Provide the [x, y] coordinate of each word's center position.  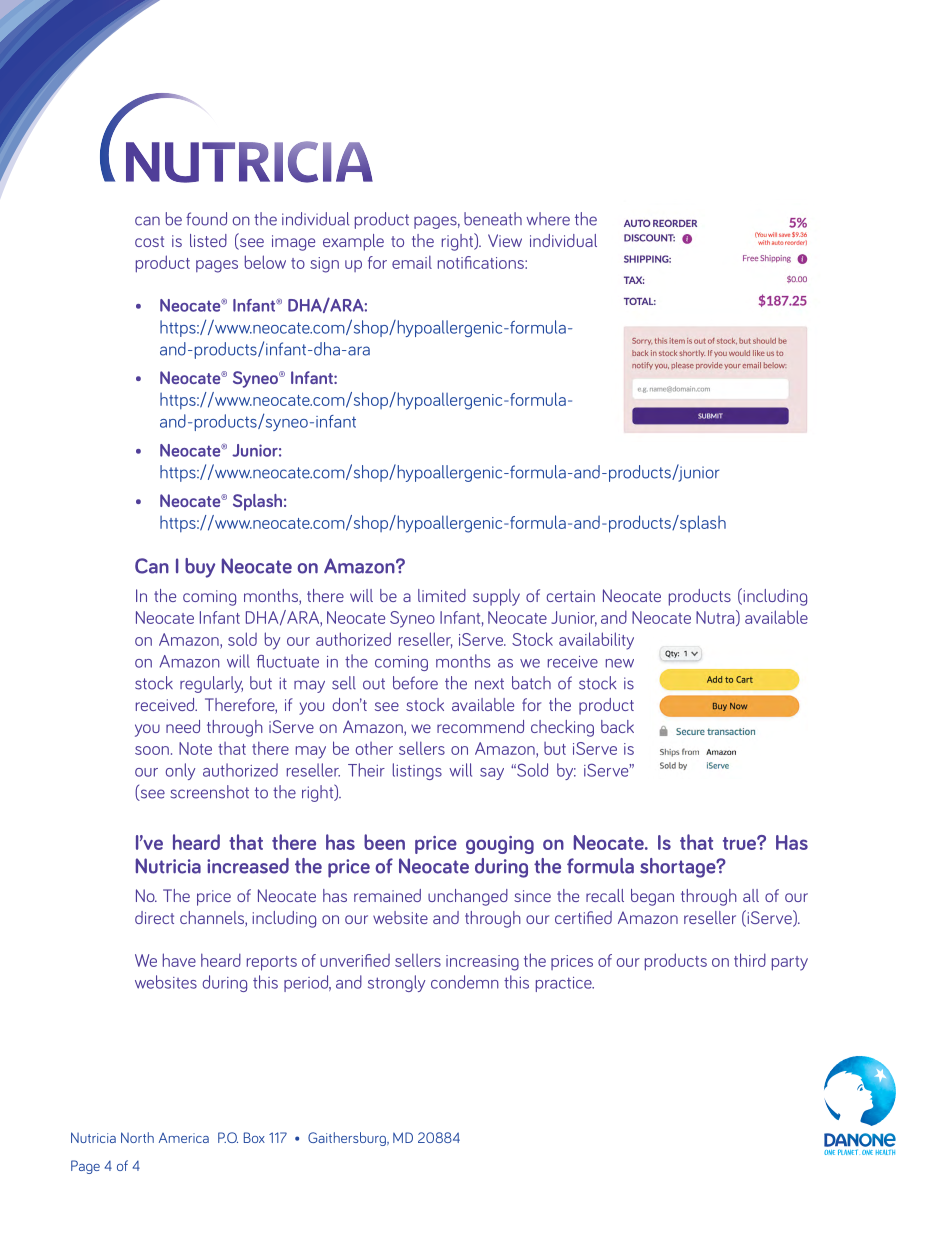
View [505, 240]
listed [208, 240]
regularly [211, 684]
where [548, 219]
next [489, 684]
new [620, 663]
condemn [465, 982]
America [184, 1138]
